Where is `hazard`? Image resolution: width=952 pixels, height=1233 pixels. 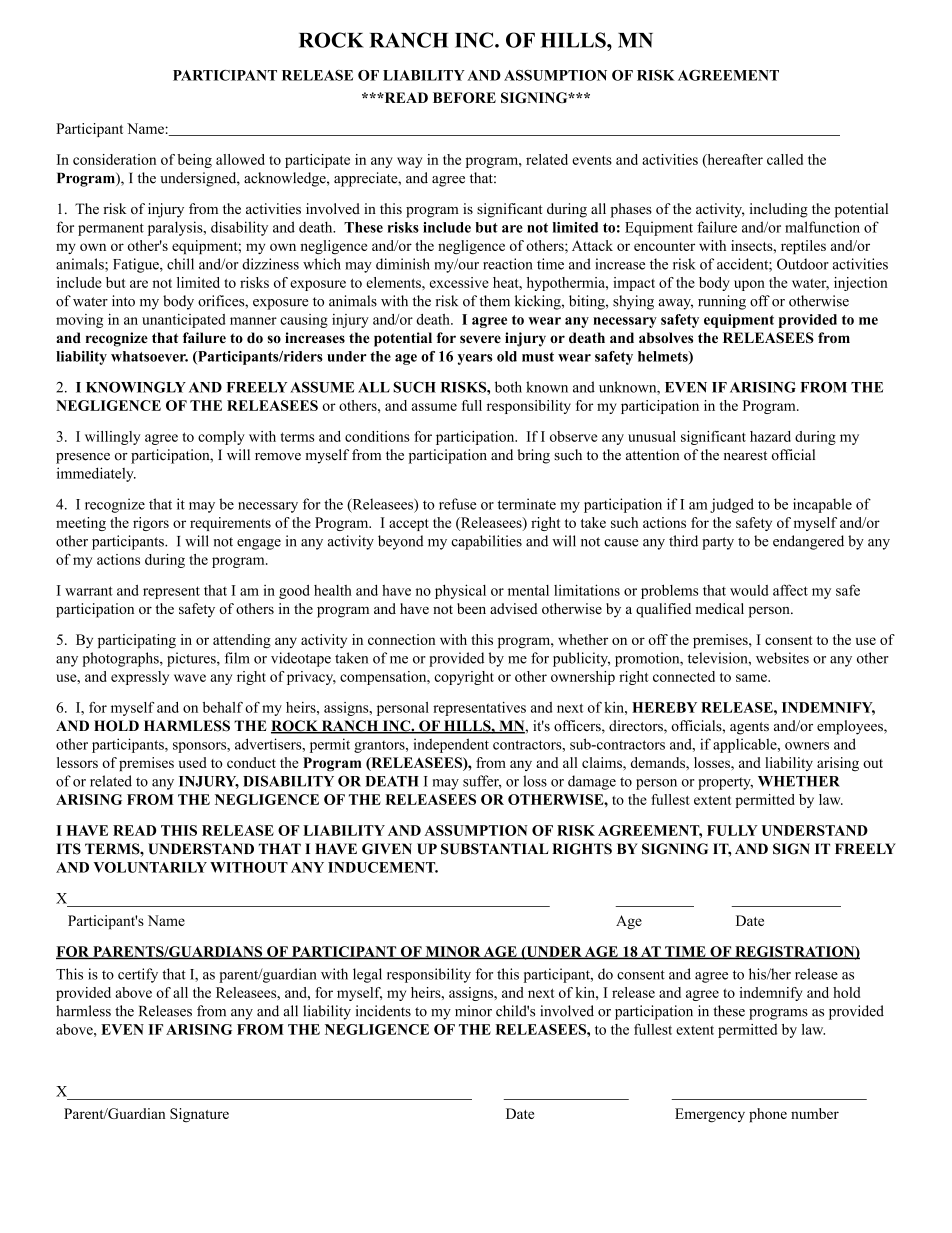
hazard is located at coordinates (770, 436).
